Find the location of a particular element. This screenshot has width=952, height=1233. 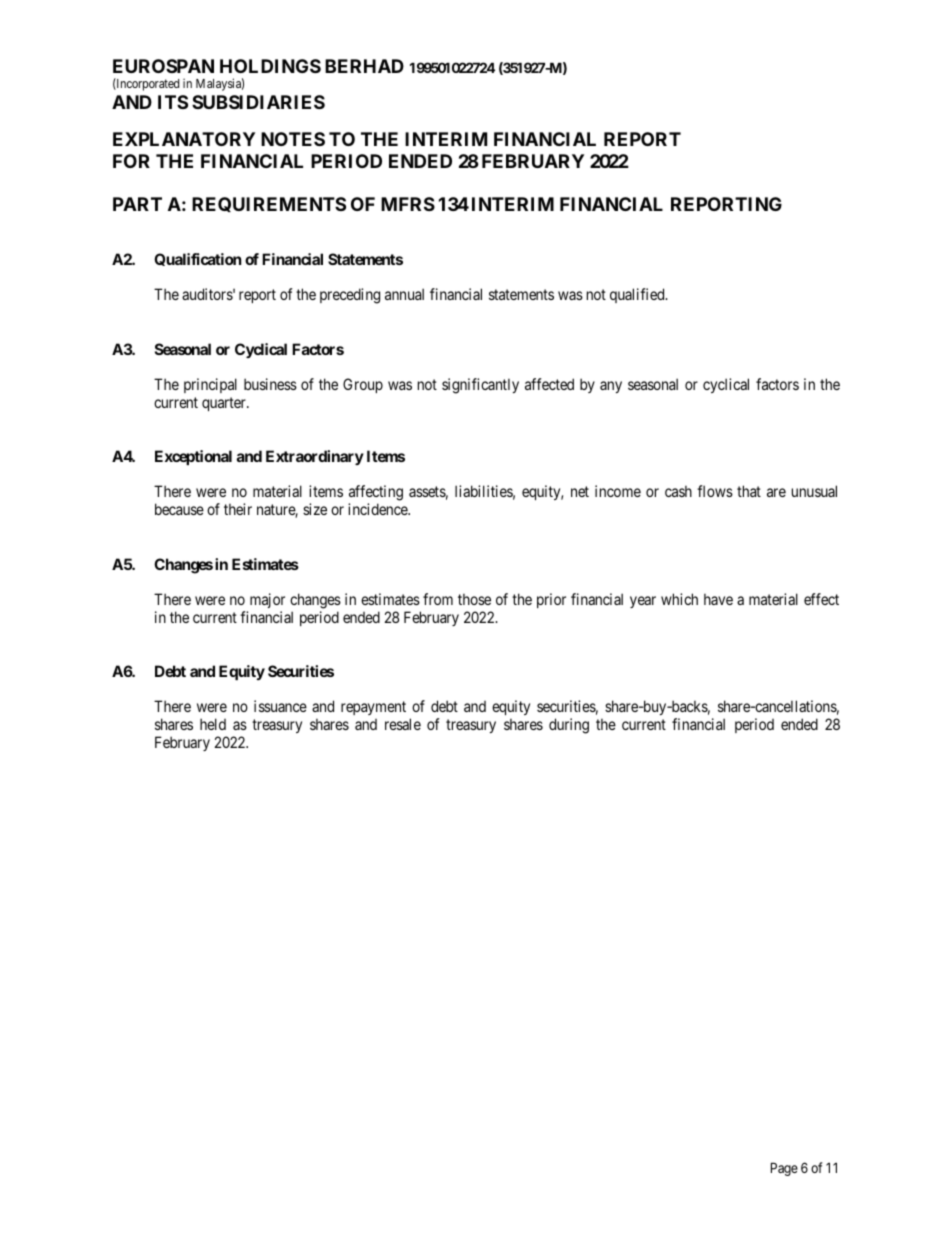

Page is located at coordinates (784, 1169).
